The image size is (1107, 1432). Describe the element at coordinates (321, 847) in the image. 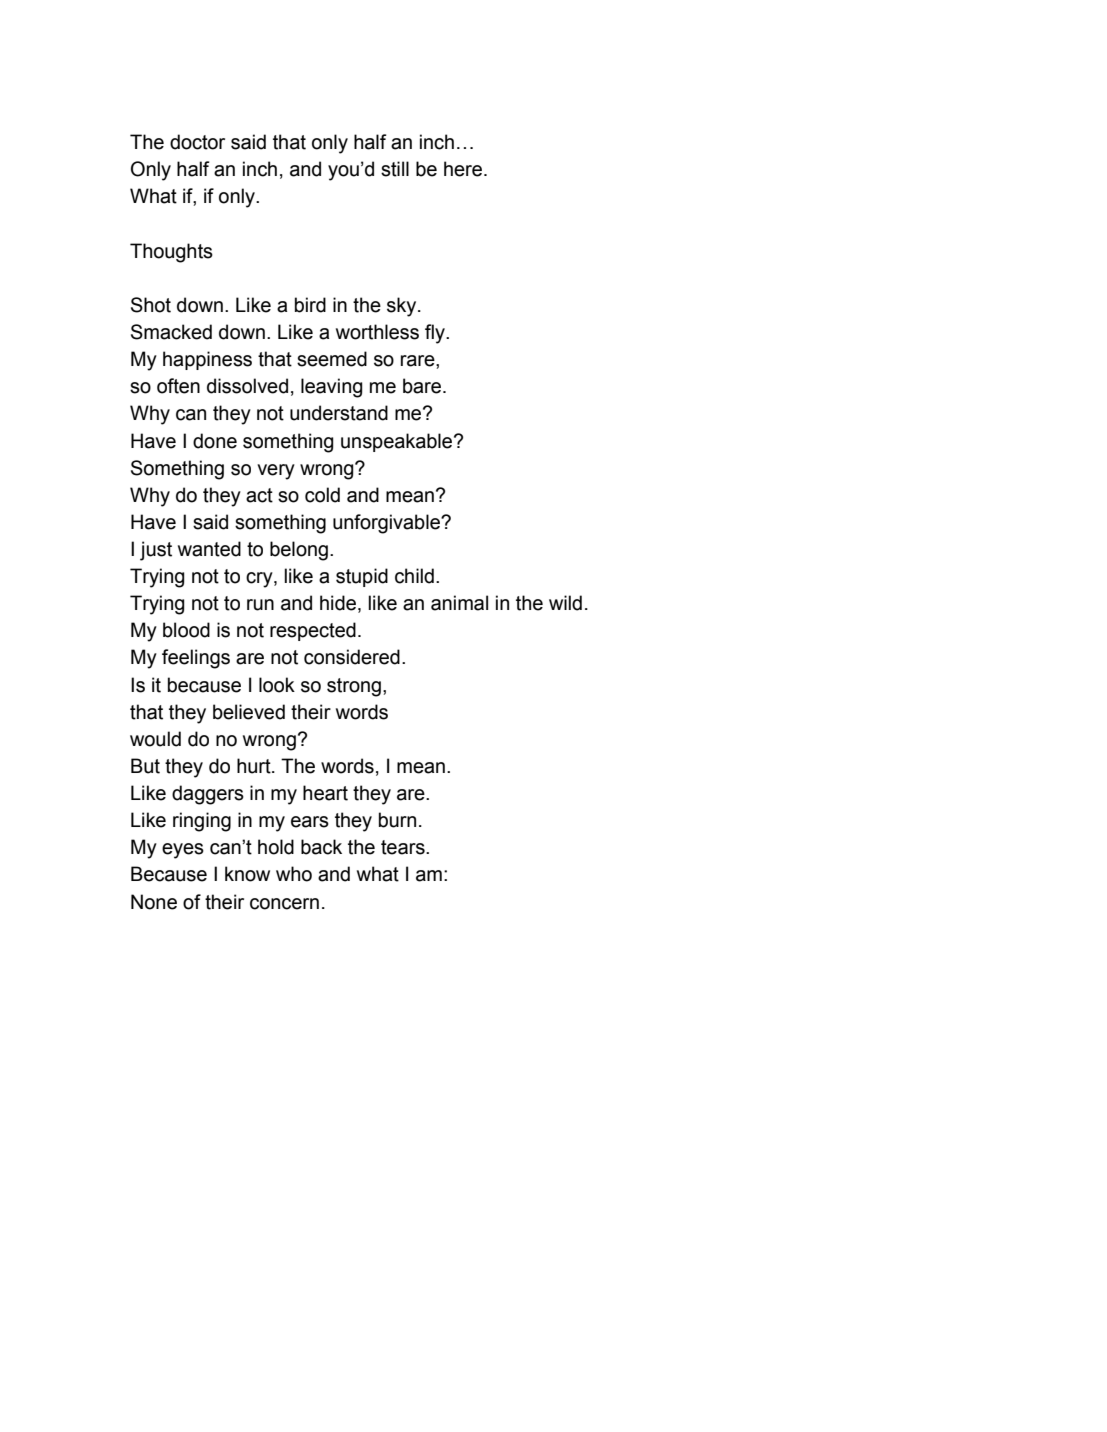

I see `back` at that location.
